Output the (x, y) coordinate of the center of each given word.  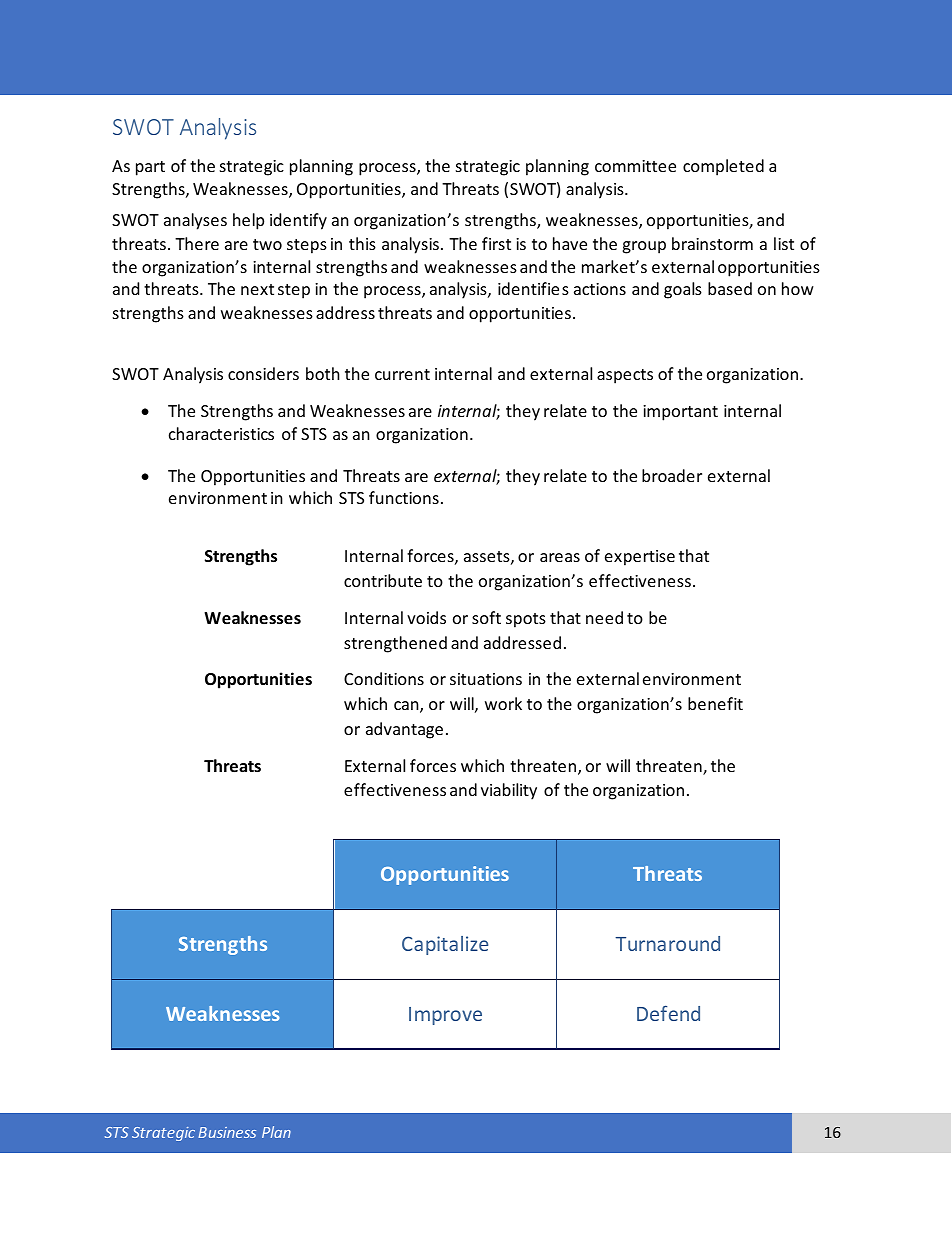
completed (723, 167)
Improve (445, 1016)
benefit (715, 703)
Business (227, 1132)
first (496, 243)
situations (486, 679)
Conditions (384, 678)
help (248, 221)
